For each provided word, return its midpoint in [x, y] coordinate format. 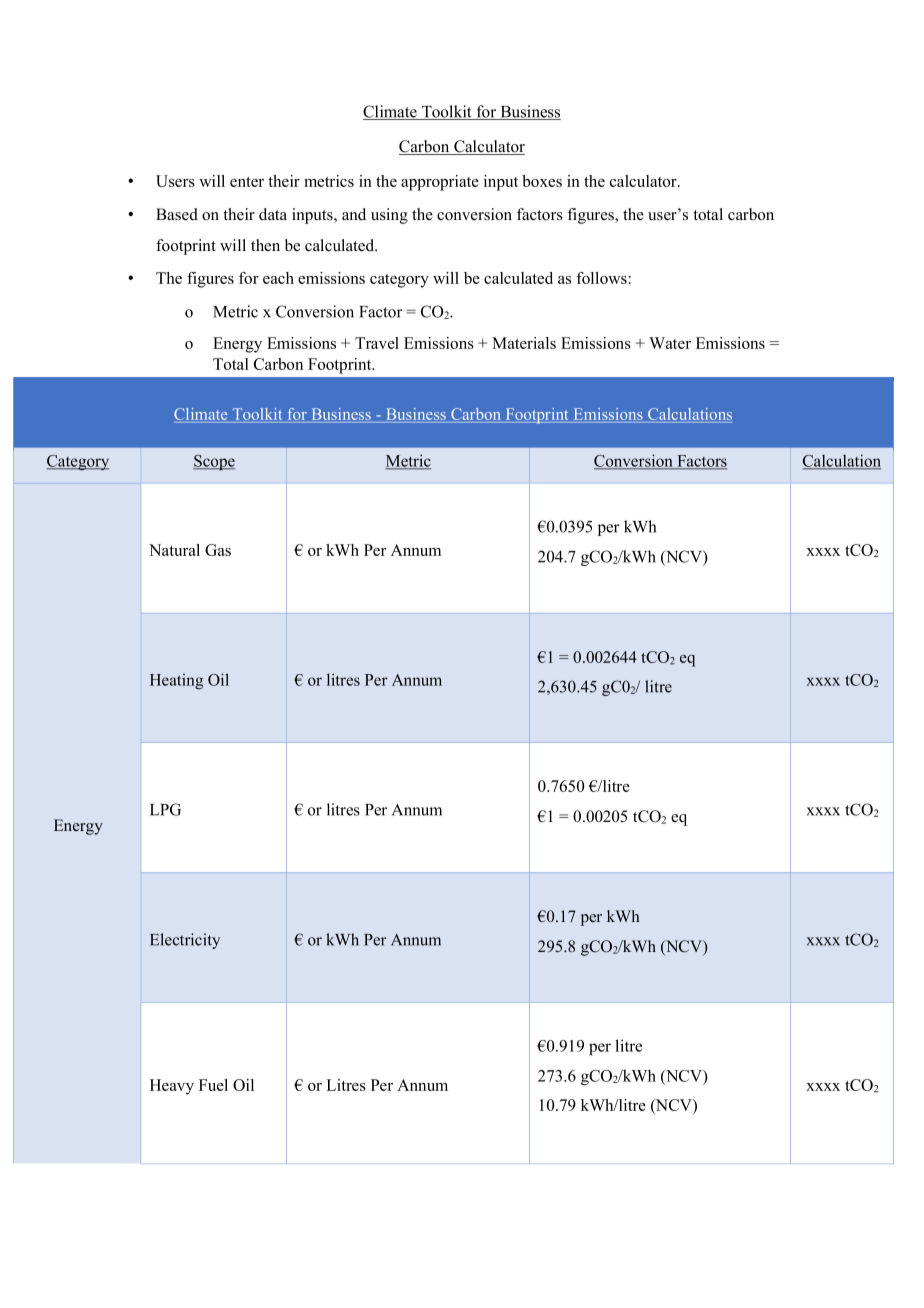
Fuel [213, 1085]
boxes [542, 181]
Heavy [172, 1087]
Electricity [185, 941]
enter [247, 182]
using [389, 216]
